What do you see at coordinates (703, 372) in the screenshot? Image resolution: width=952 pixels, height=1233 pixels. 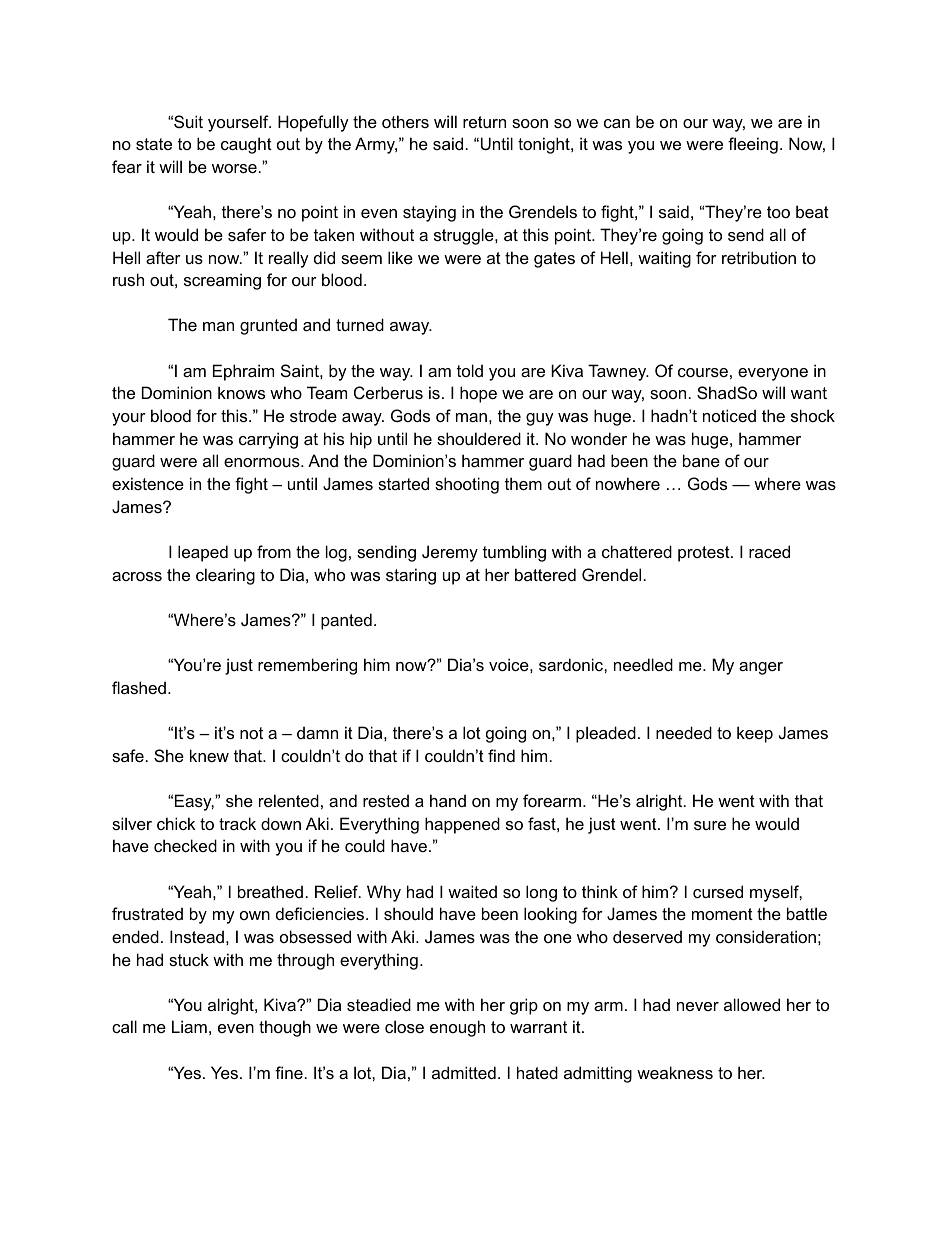 I see `course` at bounding box center [703, 372].
